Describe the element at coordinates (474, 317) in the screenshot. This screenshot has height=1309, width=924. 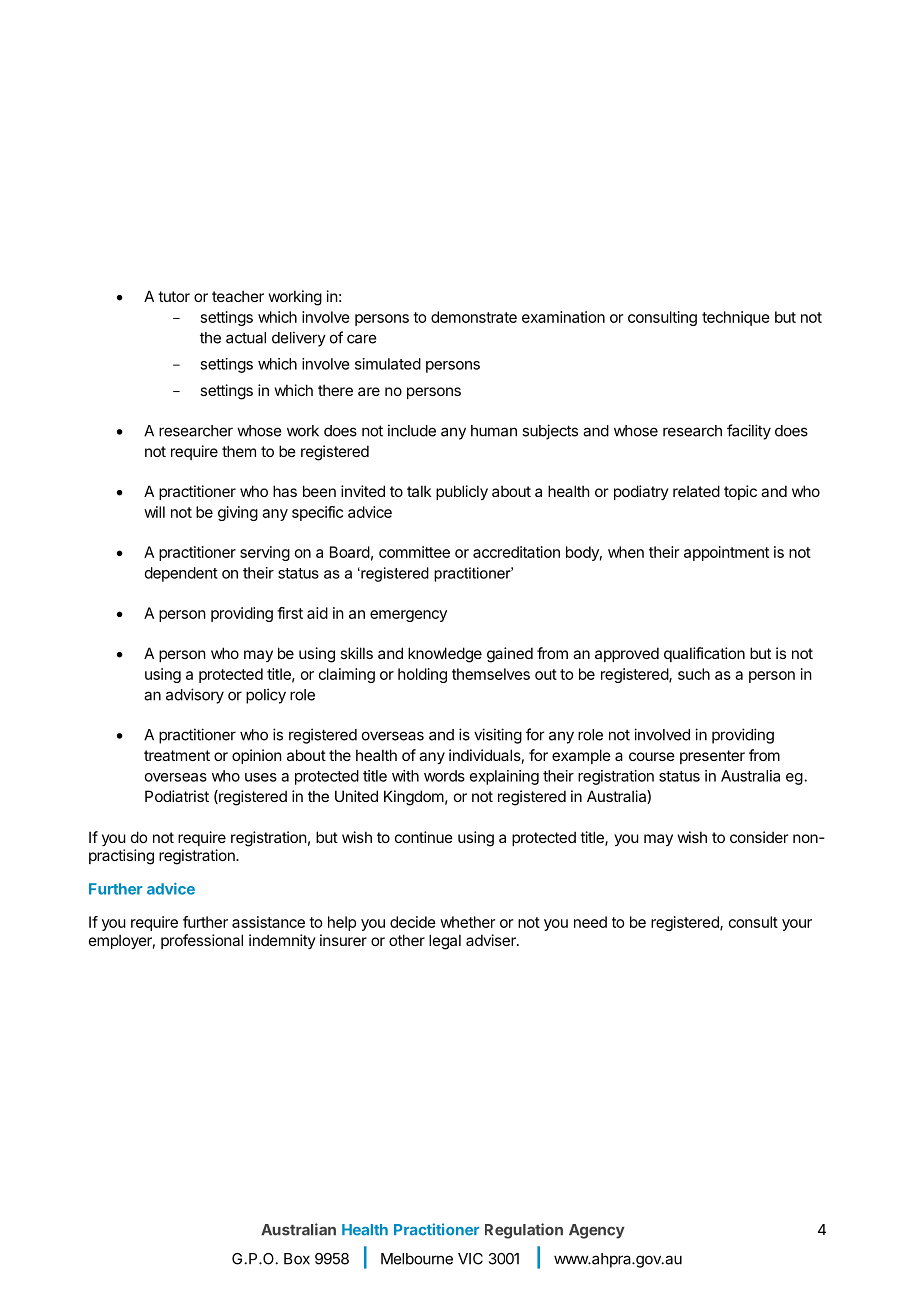
I see `demonstrate` at that location.
